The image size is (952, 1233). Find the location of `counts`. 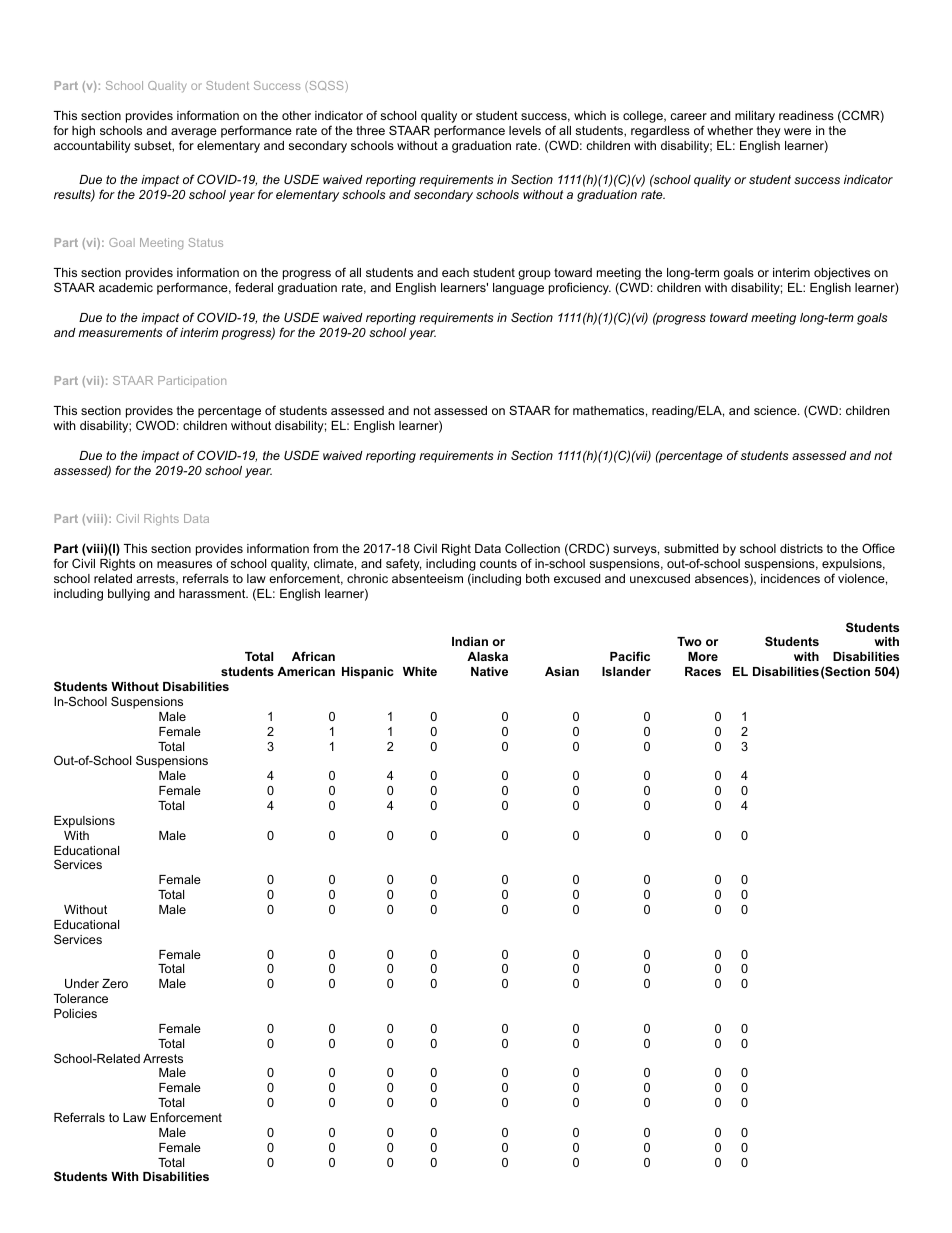

counts is located at coordinates (498, 563).
